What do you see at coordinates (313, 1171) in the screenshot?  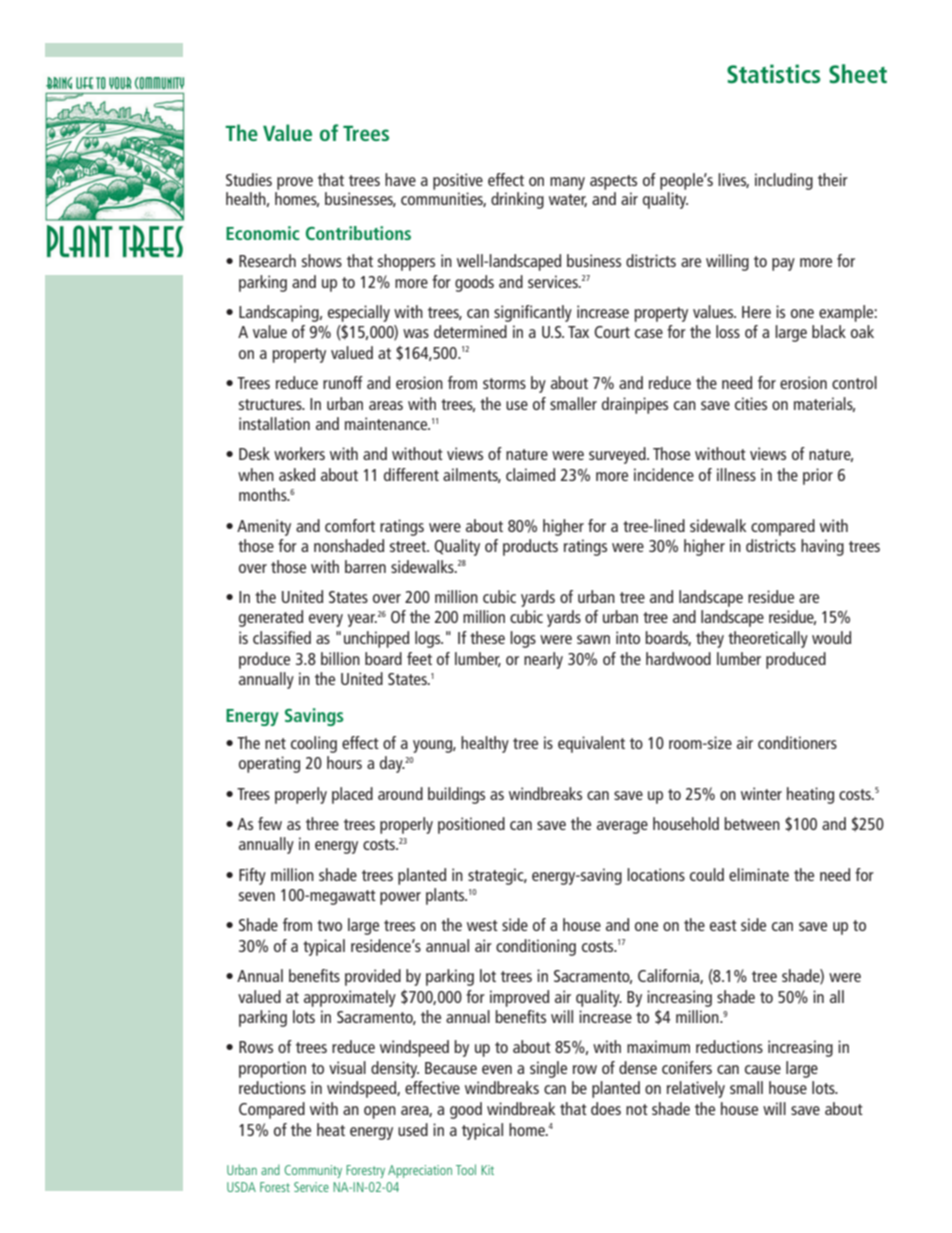 I see `Community` at bounding box center [313, 1171].
